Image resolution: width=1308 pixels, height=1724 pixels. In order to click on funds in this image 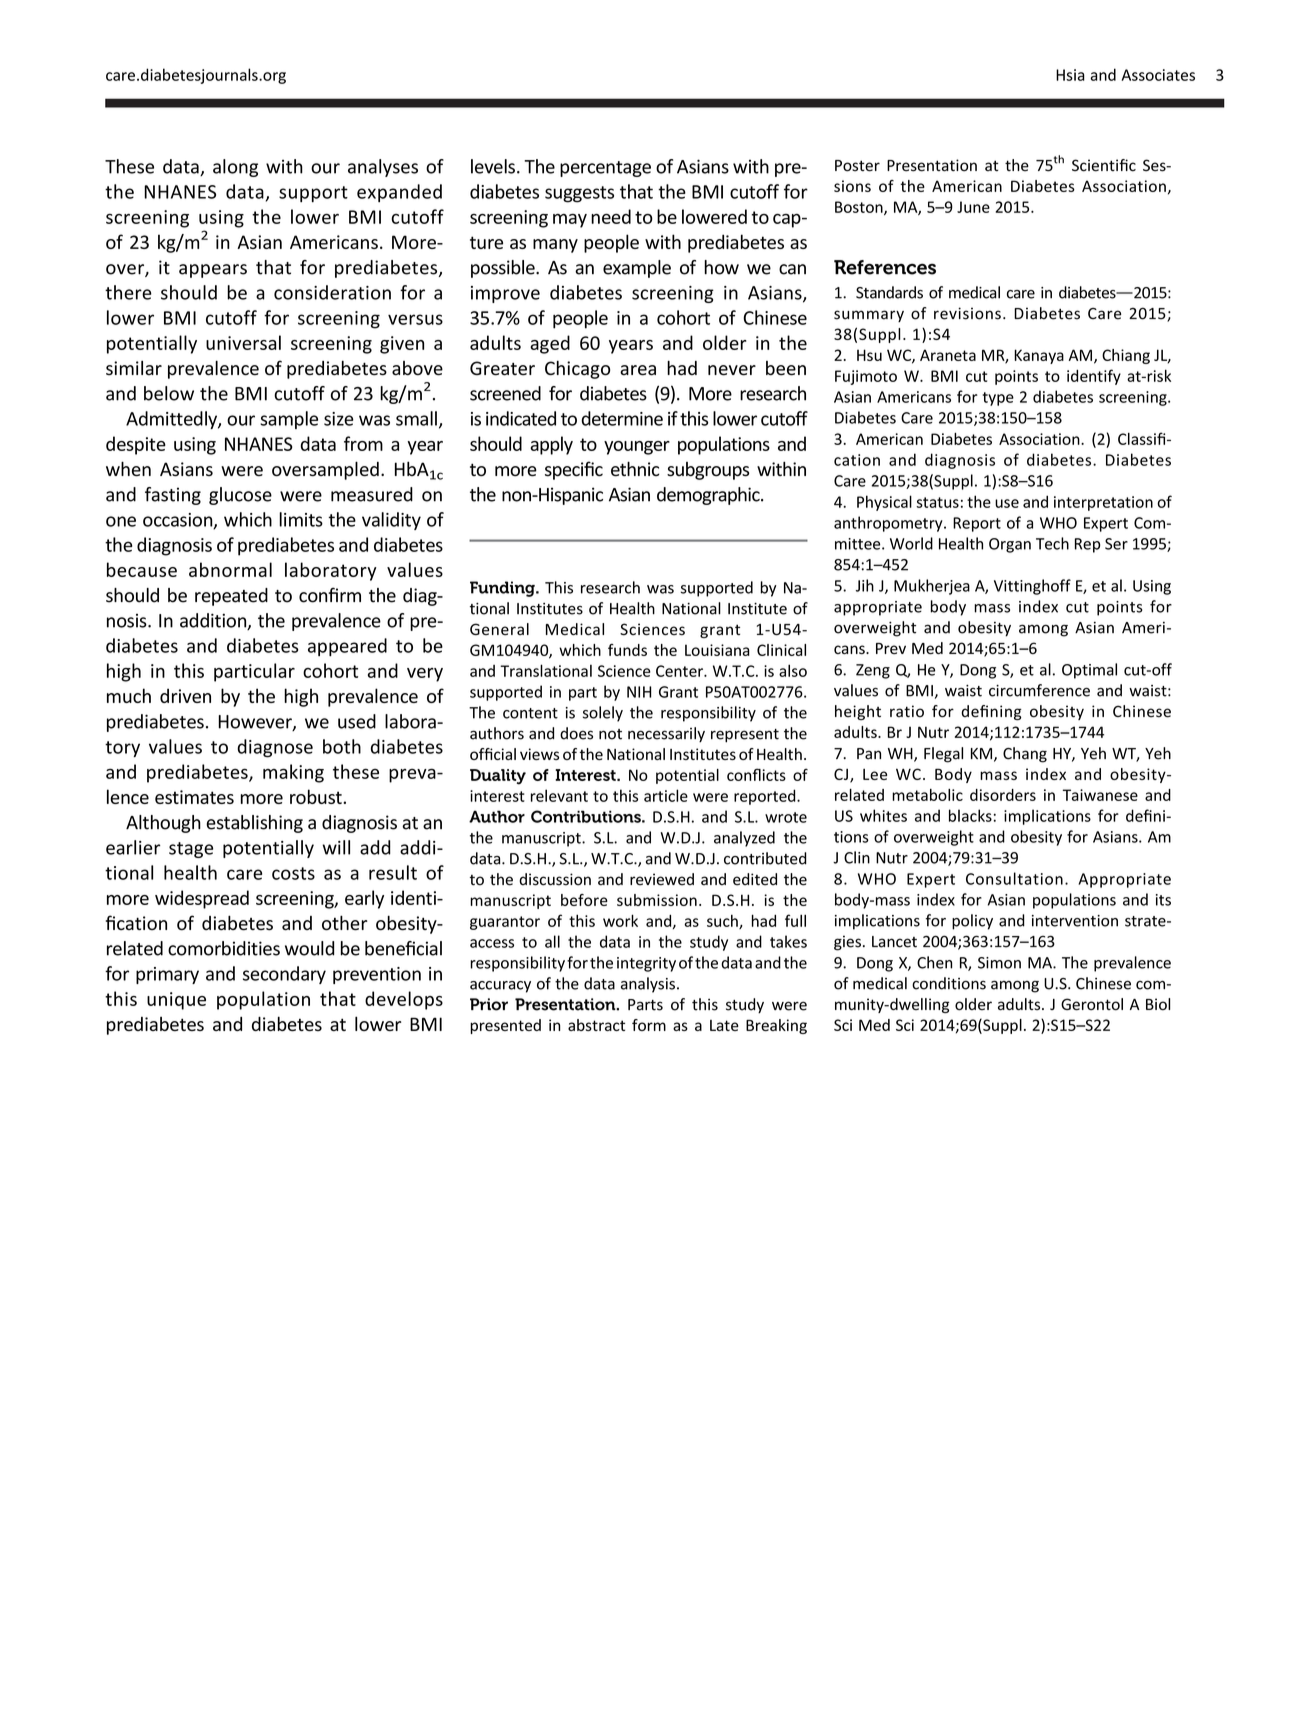, I will do `click(627, 650)`.
